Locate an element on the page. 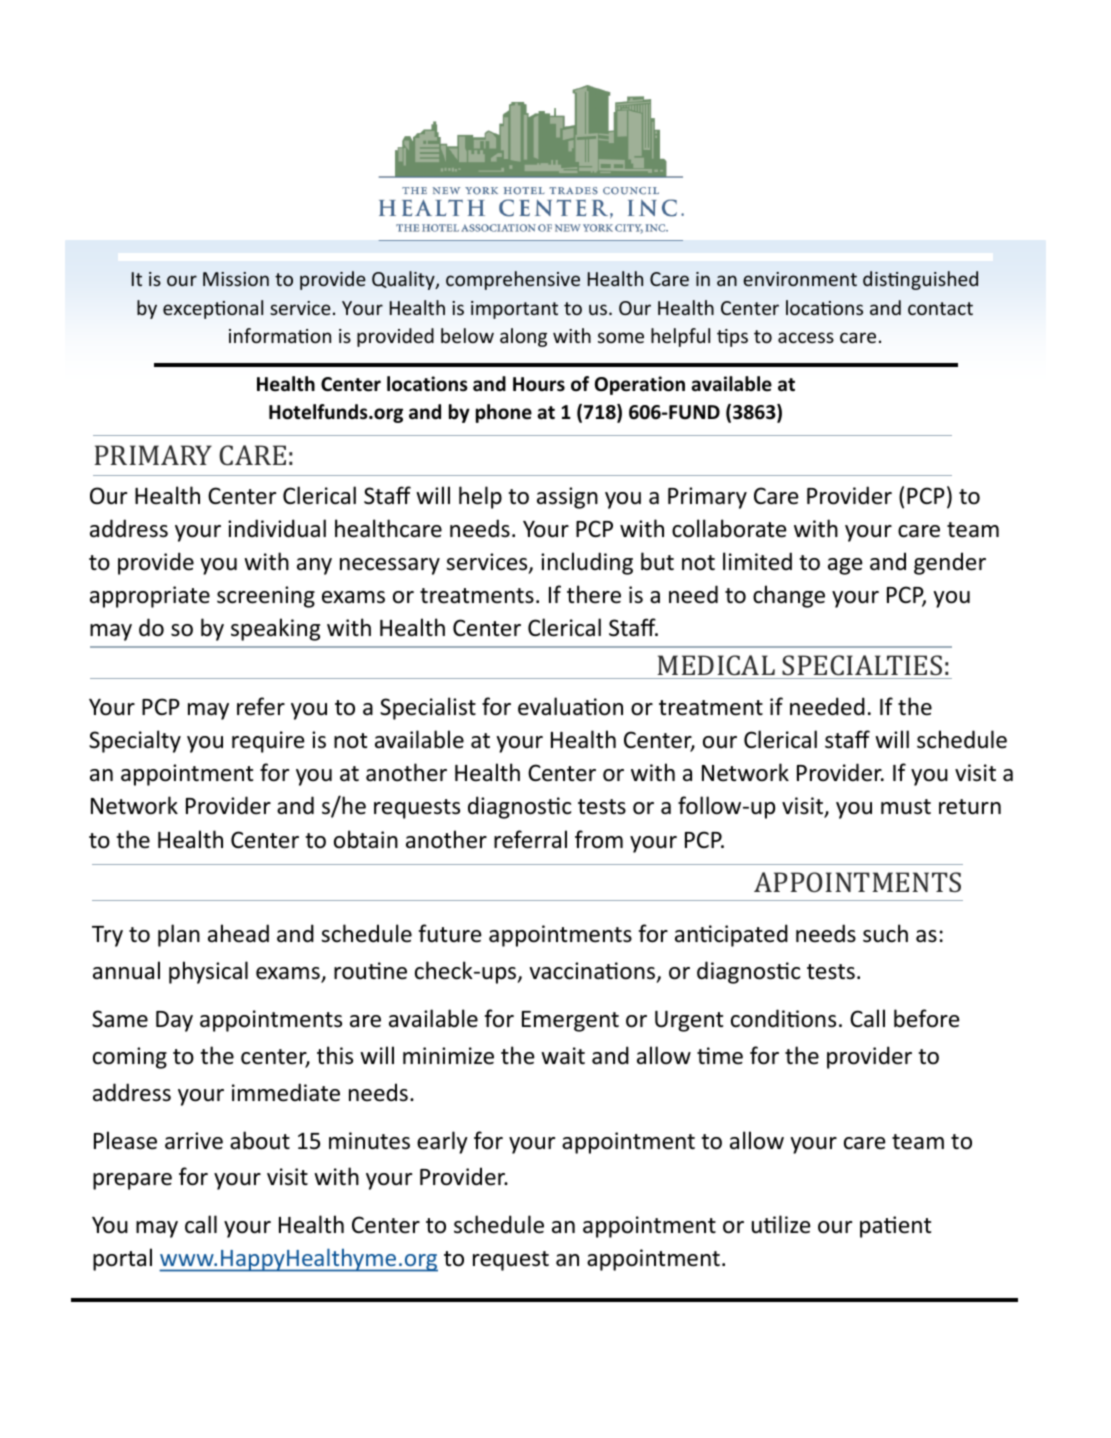 The height and width of the page is (1438, 1111). Day is located at coordinates (174, 1021).
